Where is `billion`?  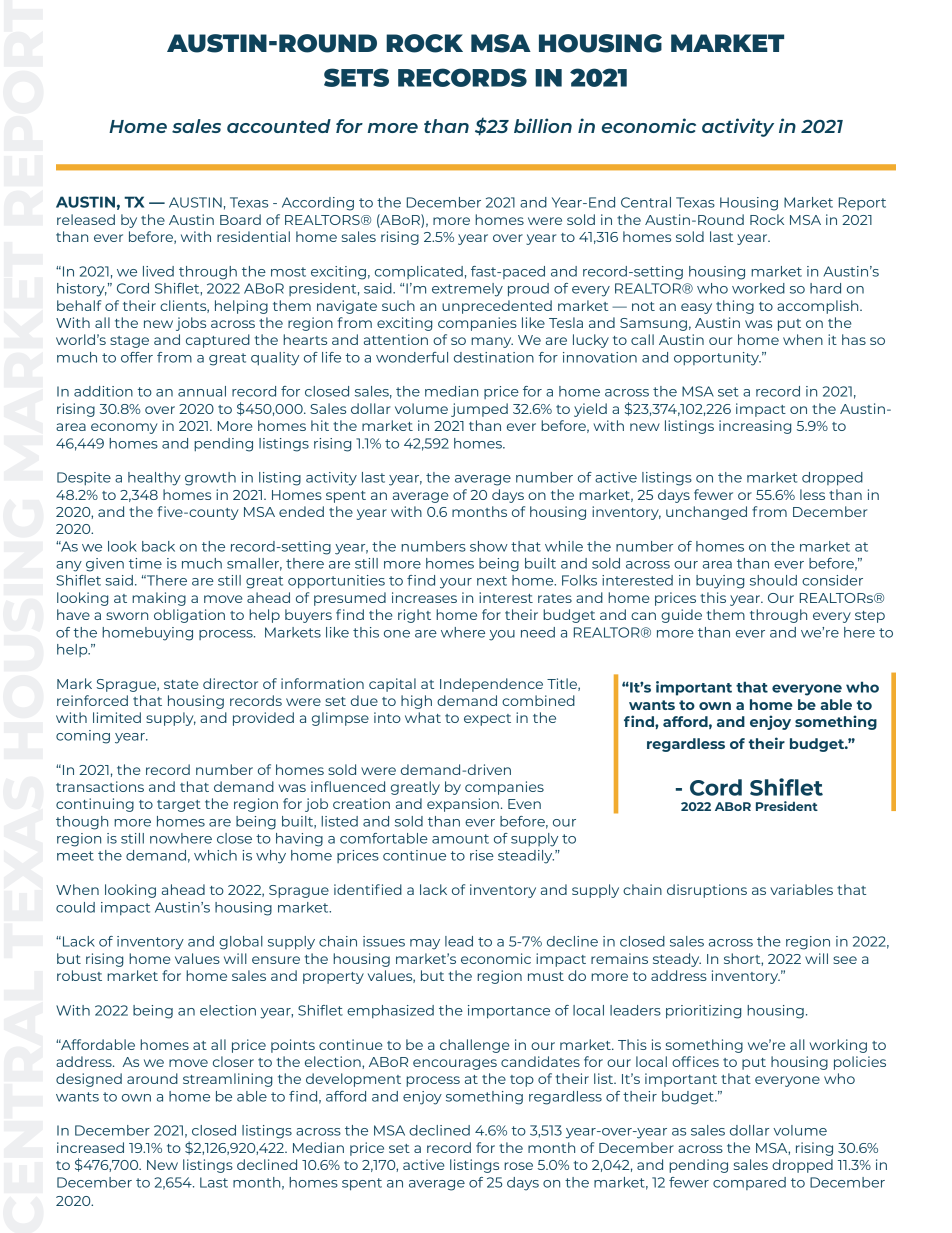 billion is located at coordinates (543, 125).
